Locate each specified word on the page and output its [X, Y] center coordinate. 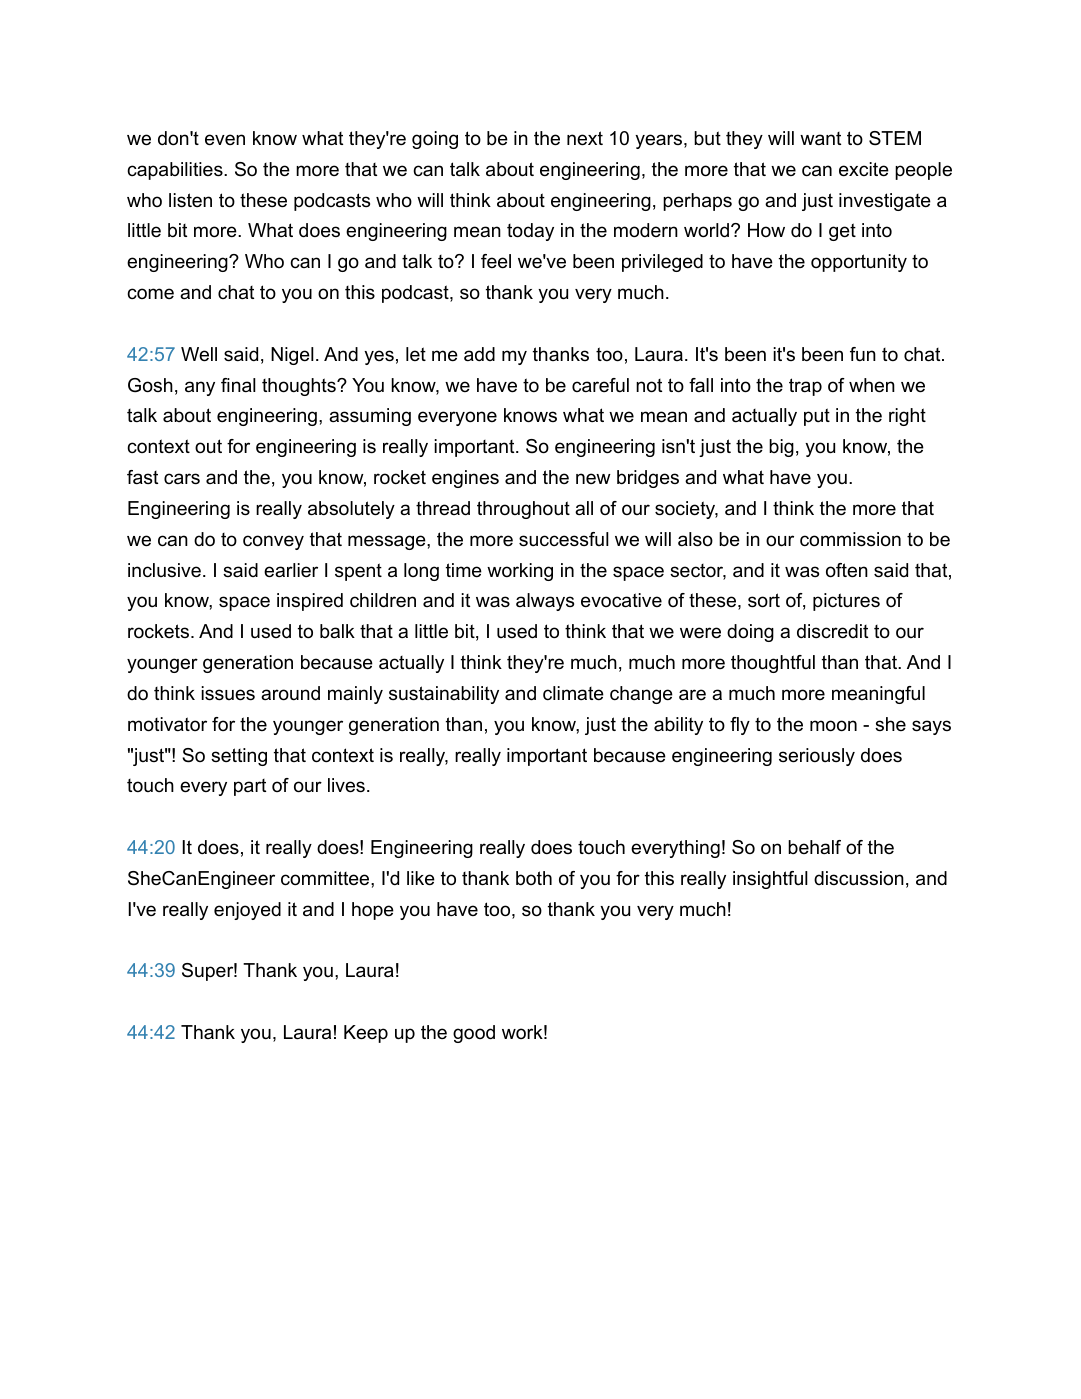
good [474, 1034]
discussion [859, 878]
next [585, 138]
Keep [366, 1034]
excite [864, 169]
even [225, 140]
